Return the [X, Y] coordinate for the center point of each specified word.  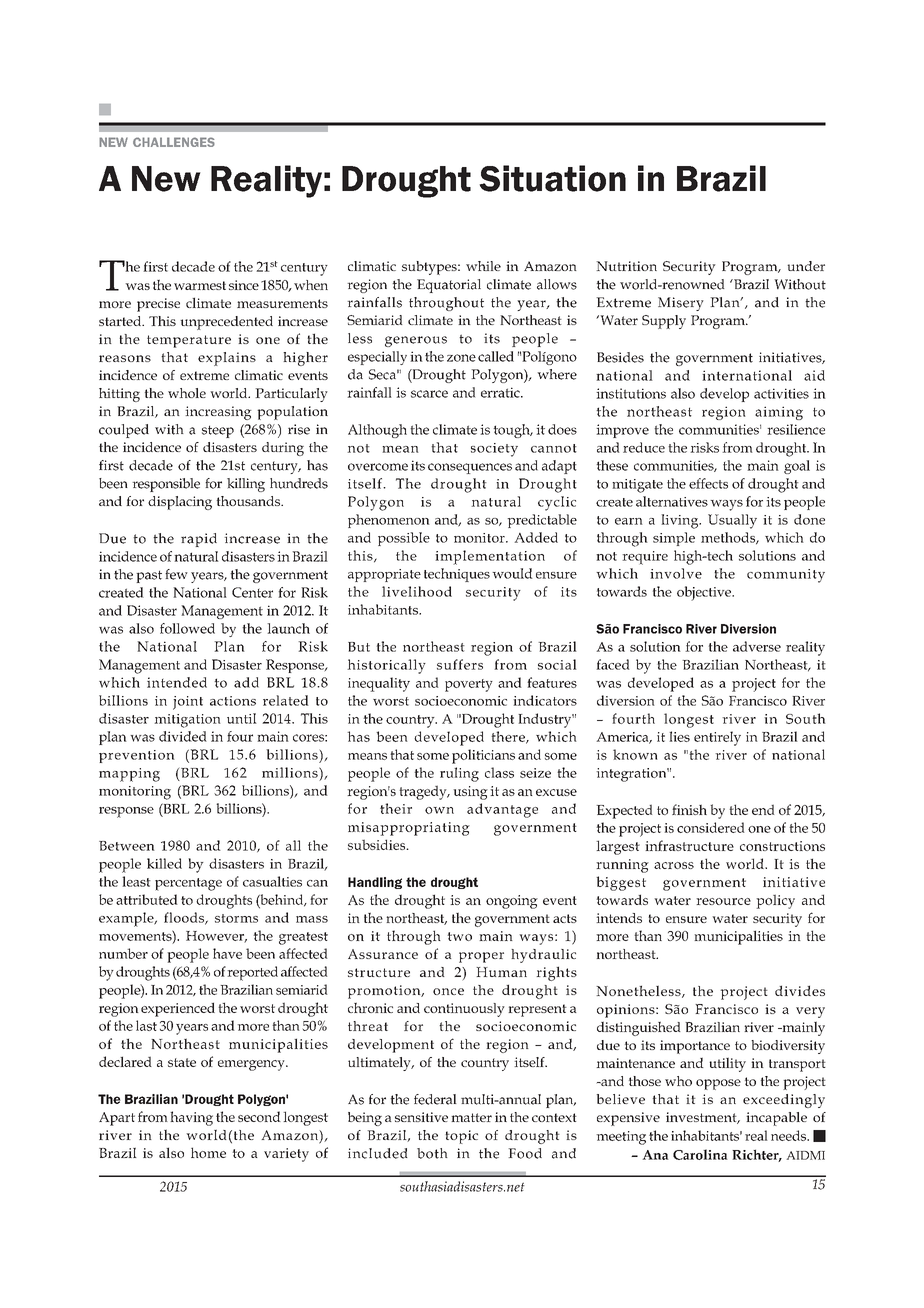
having [191, 1118]
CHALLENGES [174, 142]
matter [471, 1117]
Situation [552, 178]
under [806, 266]
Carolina [700, 1154]
